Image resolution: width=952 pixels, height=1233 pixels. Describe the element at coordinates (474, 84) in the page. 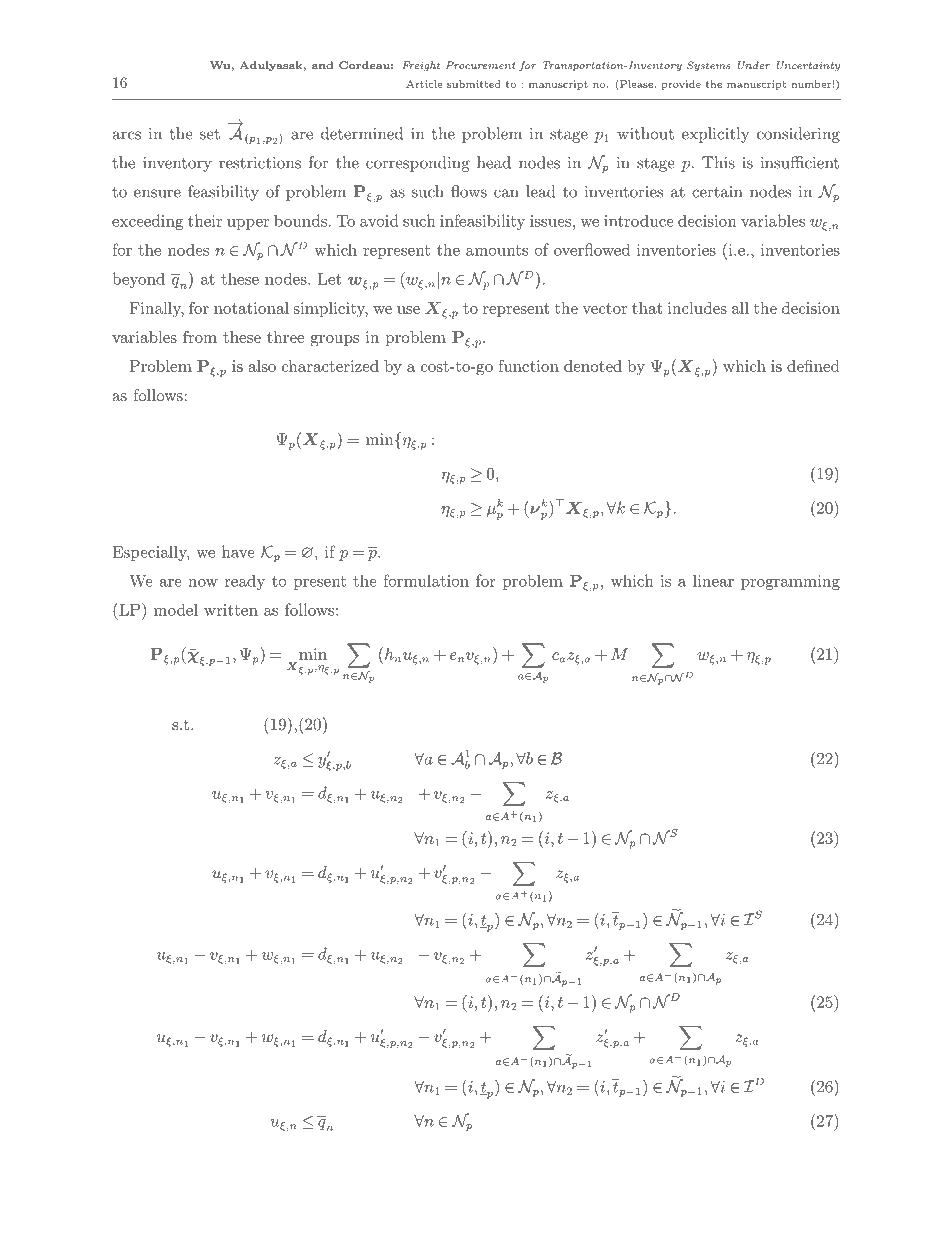

I see `submitted` at that location.
